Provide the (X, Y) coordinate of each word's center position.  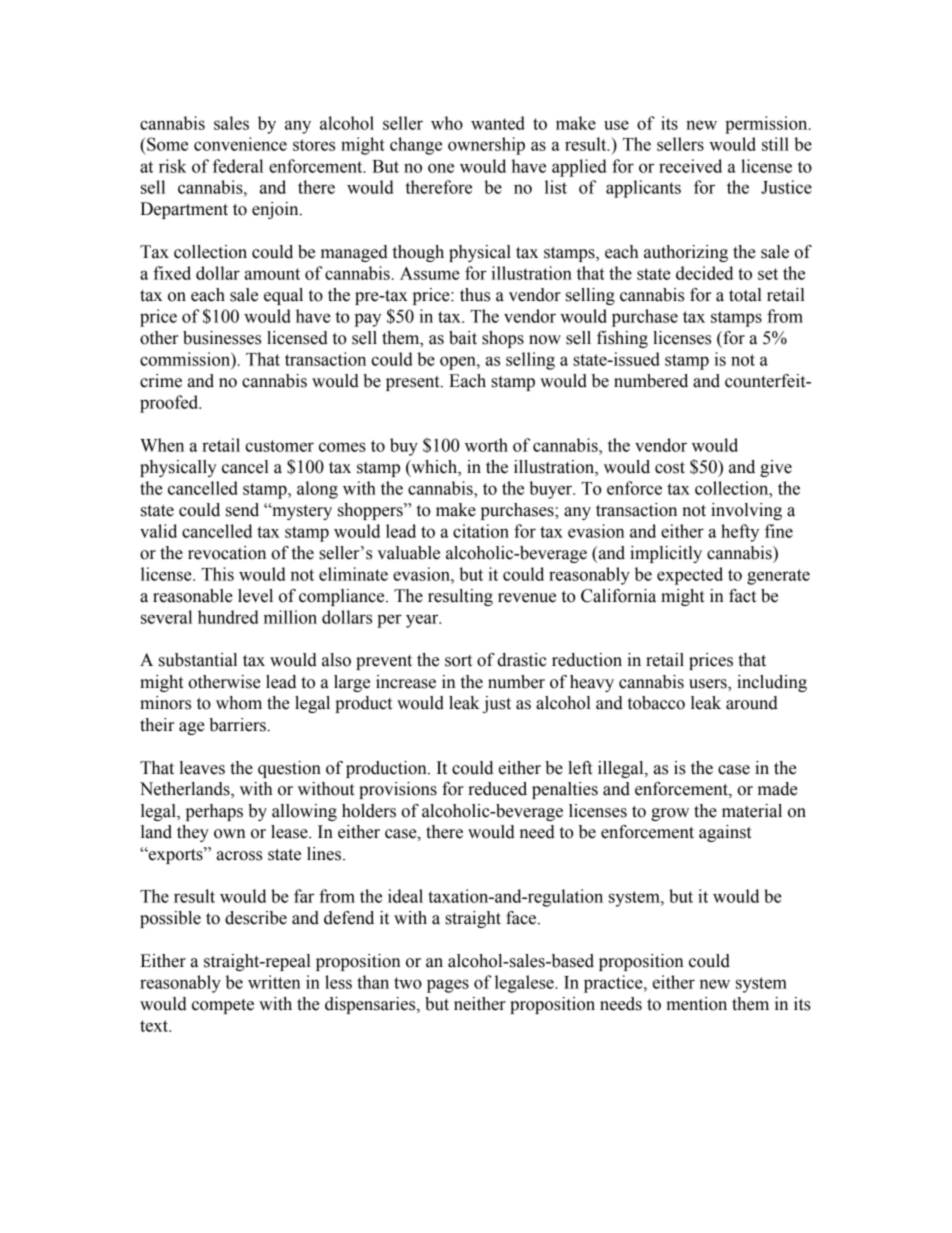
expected (690, 576)
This (217, 574)
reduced (497, 789)
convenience (240, 144)
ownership (486, 146)
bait (463, 338)
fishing (622, 339)
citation (481, 531)
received (690, 166)
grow (670, 814)
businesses (222, 338)
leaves (202, 768)
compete (223, 1006)
